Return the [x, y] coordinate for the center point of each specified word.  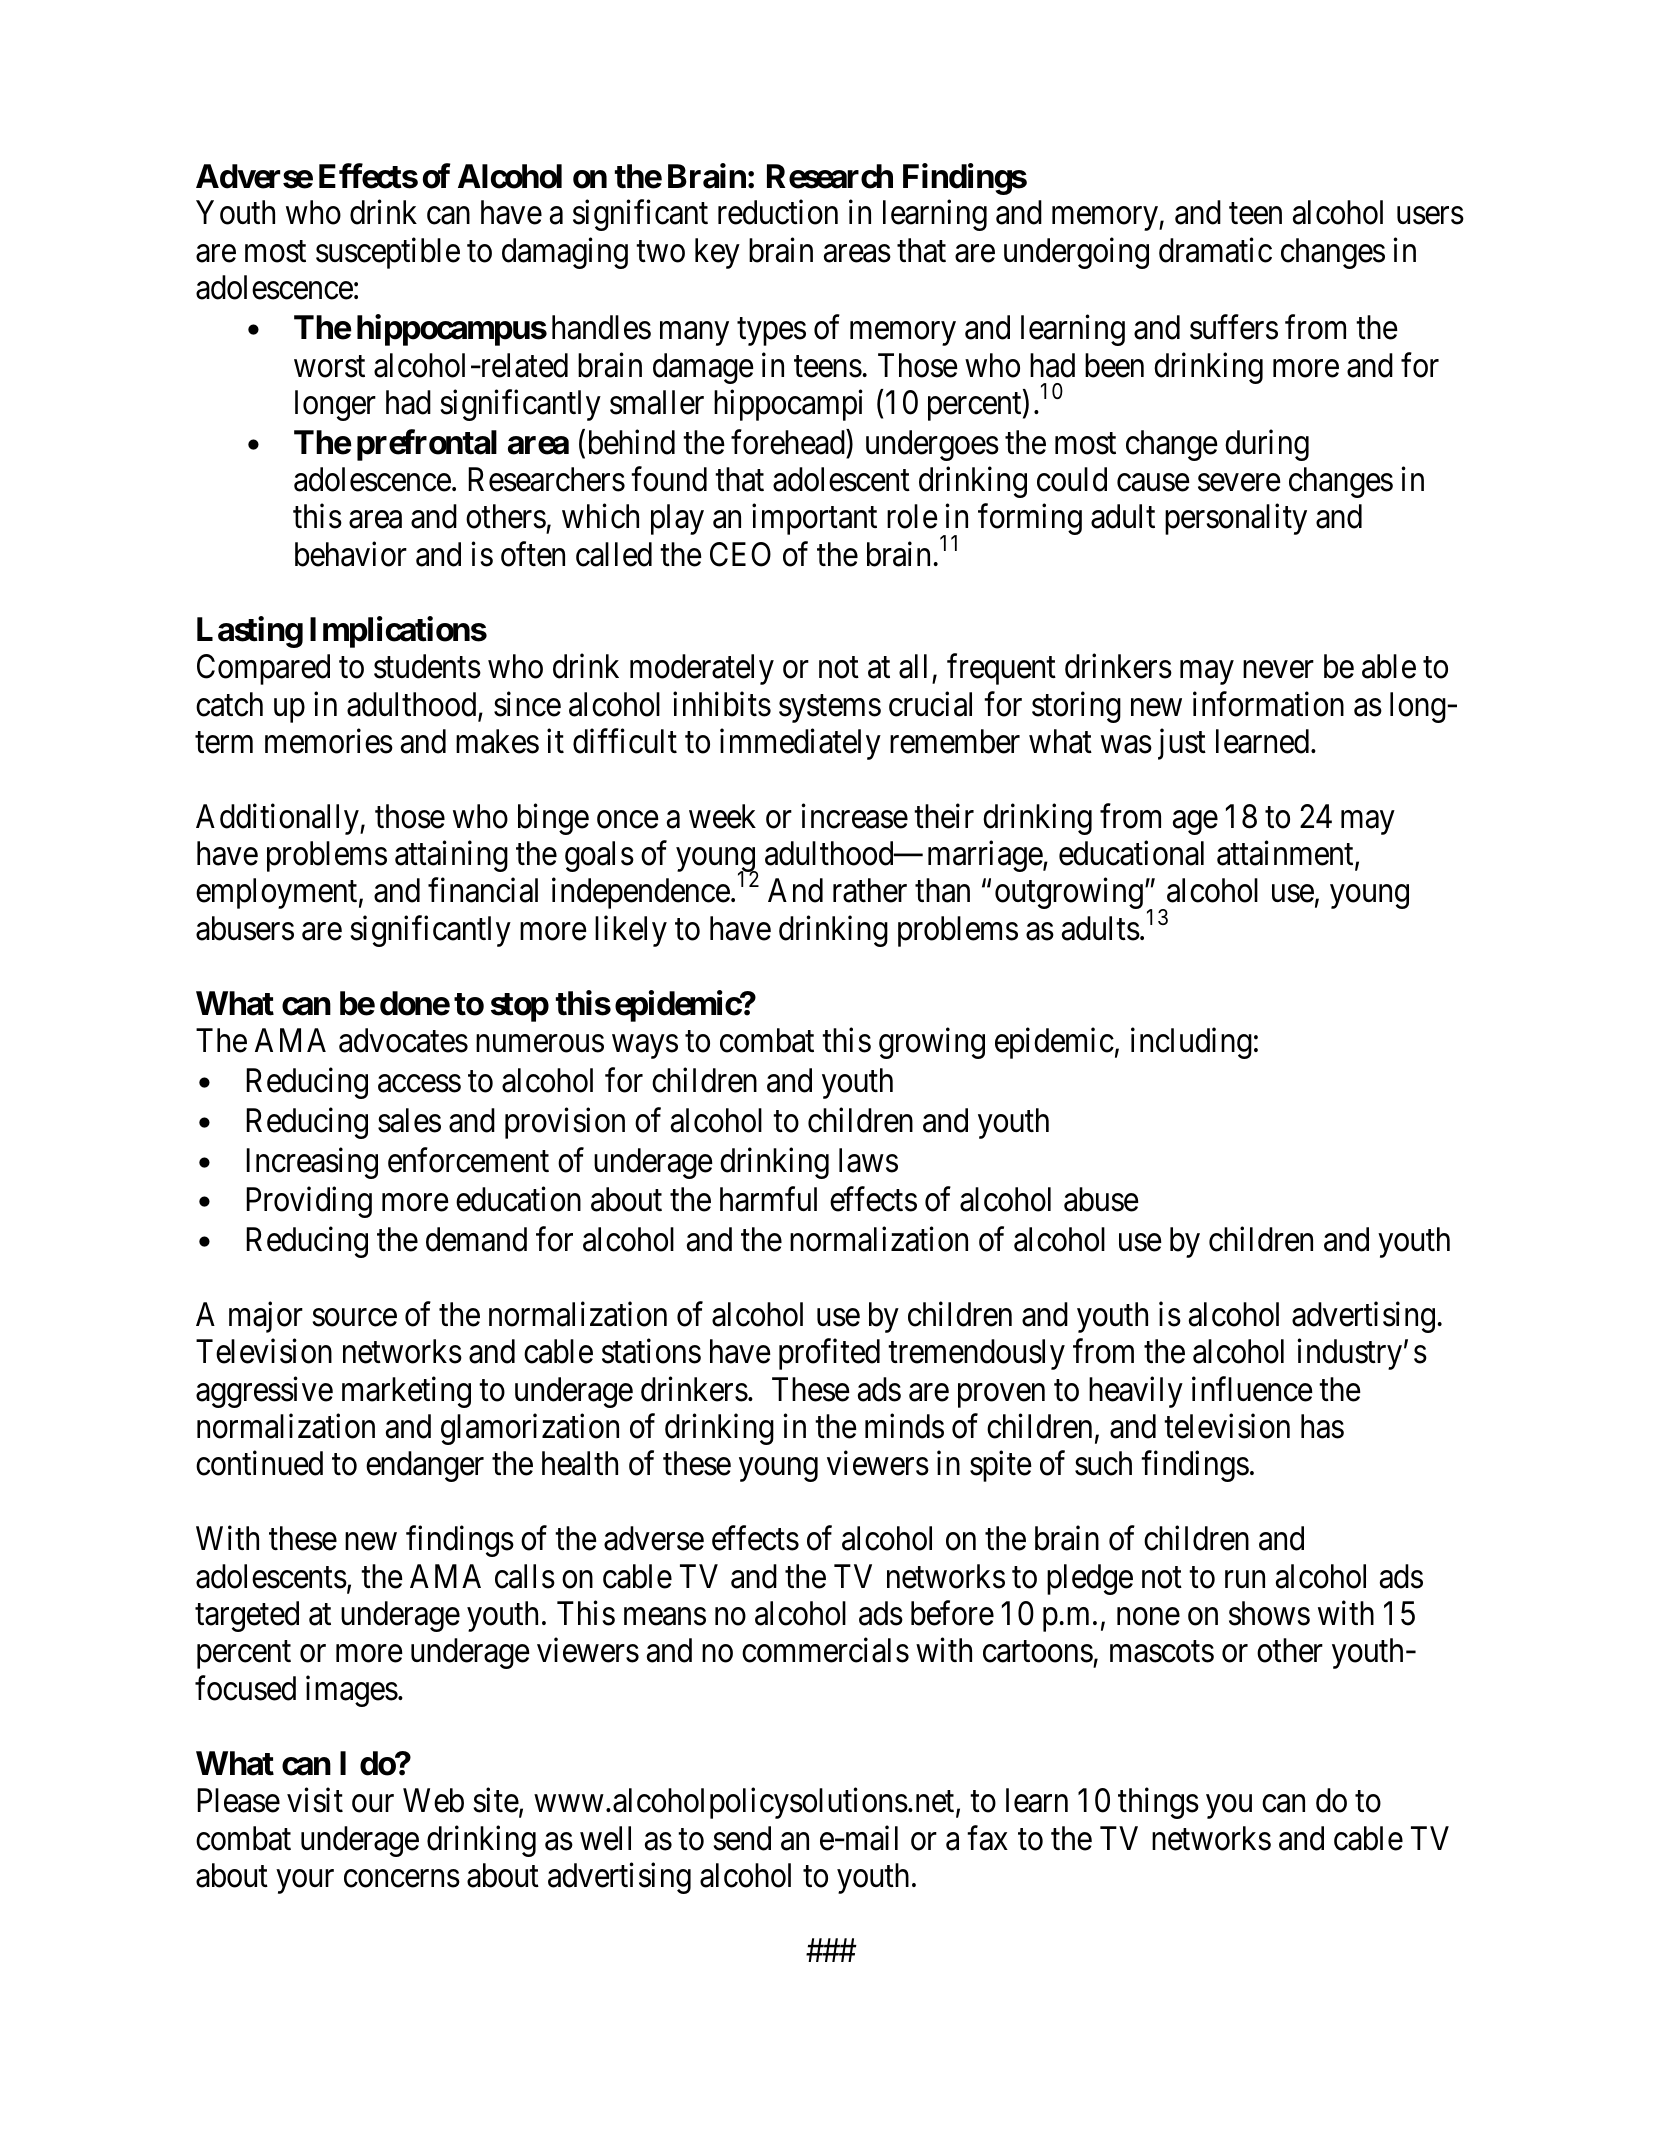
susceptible [388, 253]
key [717, 253]
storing [1076, 707]
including [1191, 1043]
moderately [702, 669]
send [742, 1838]
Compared [263, 669]
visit [315, 1800]
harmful [768, 1199]
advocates [403, 1040]
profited [829, 1354]
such [1103, 1463]
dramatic [1215, 250]
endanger [425, 1466]
